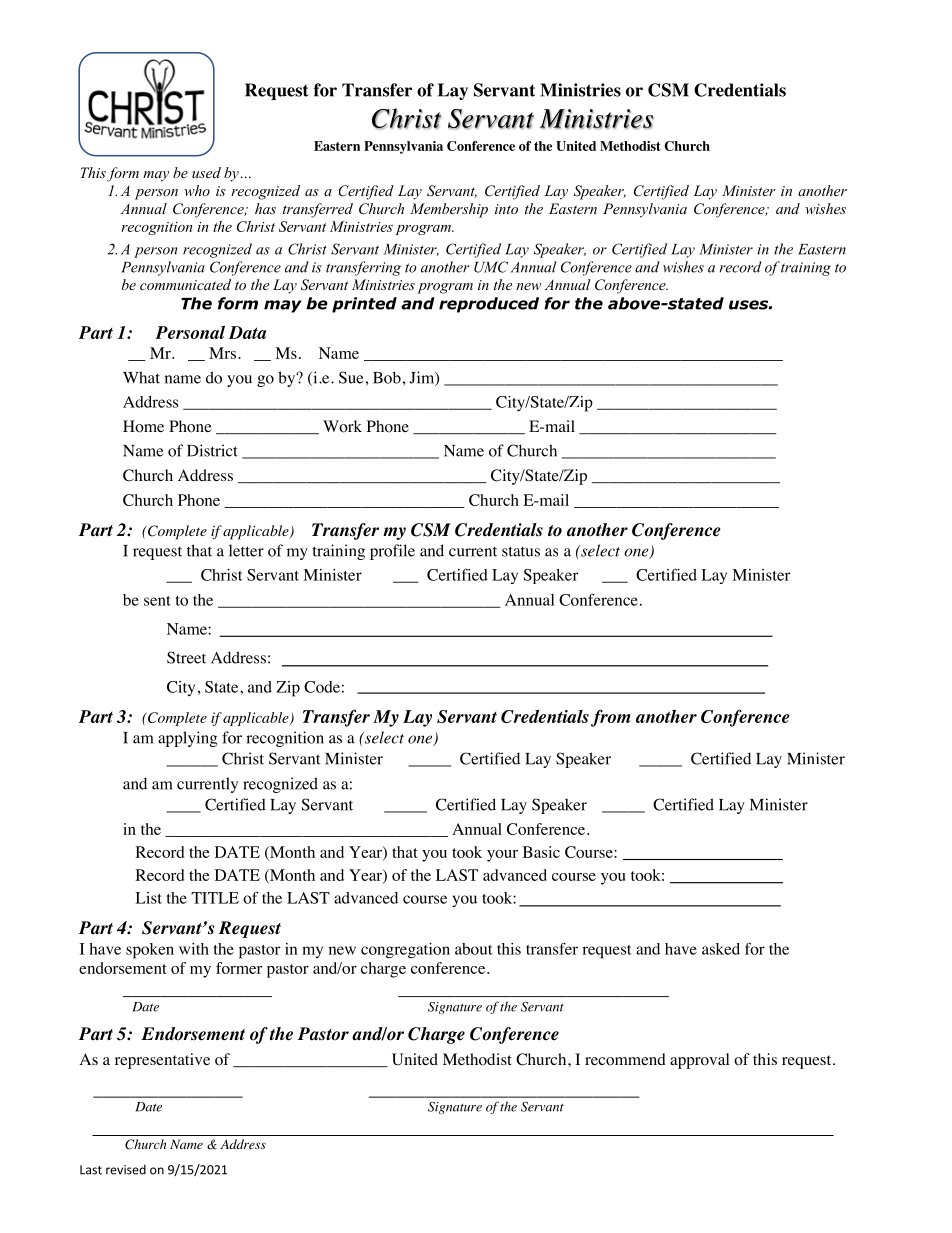 The height and width of the screenshot is (1233, 952). I want to click on into, so click(506, 209).
